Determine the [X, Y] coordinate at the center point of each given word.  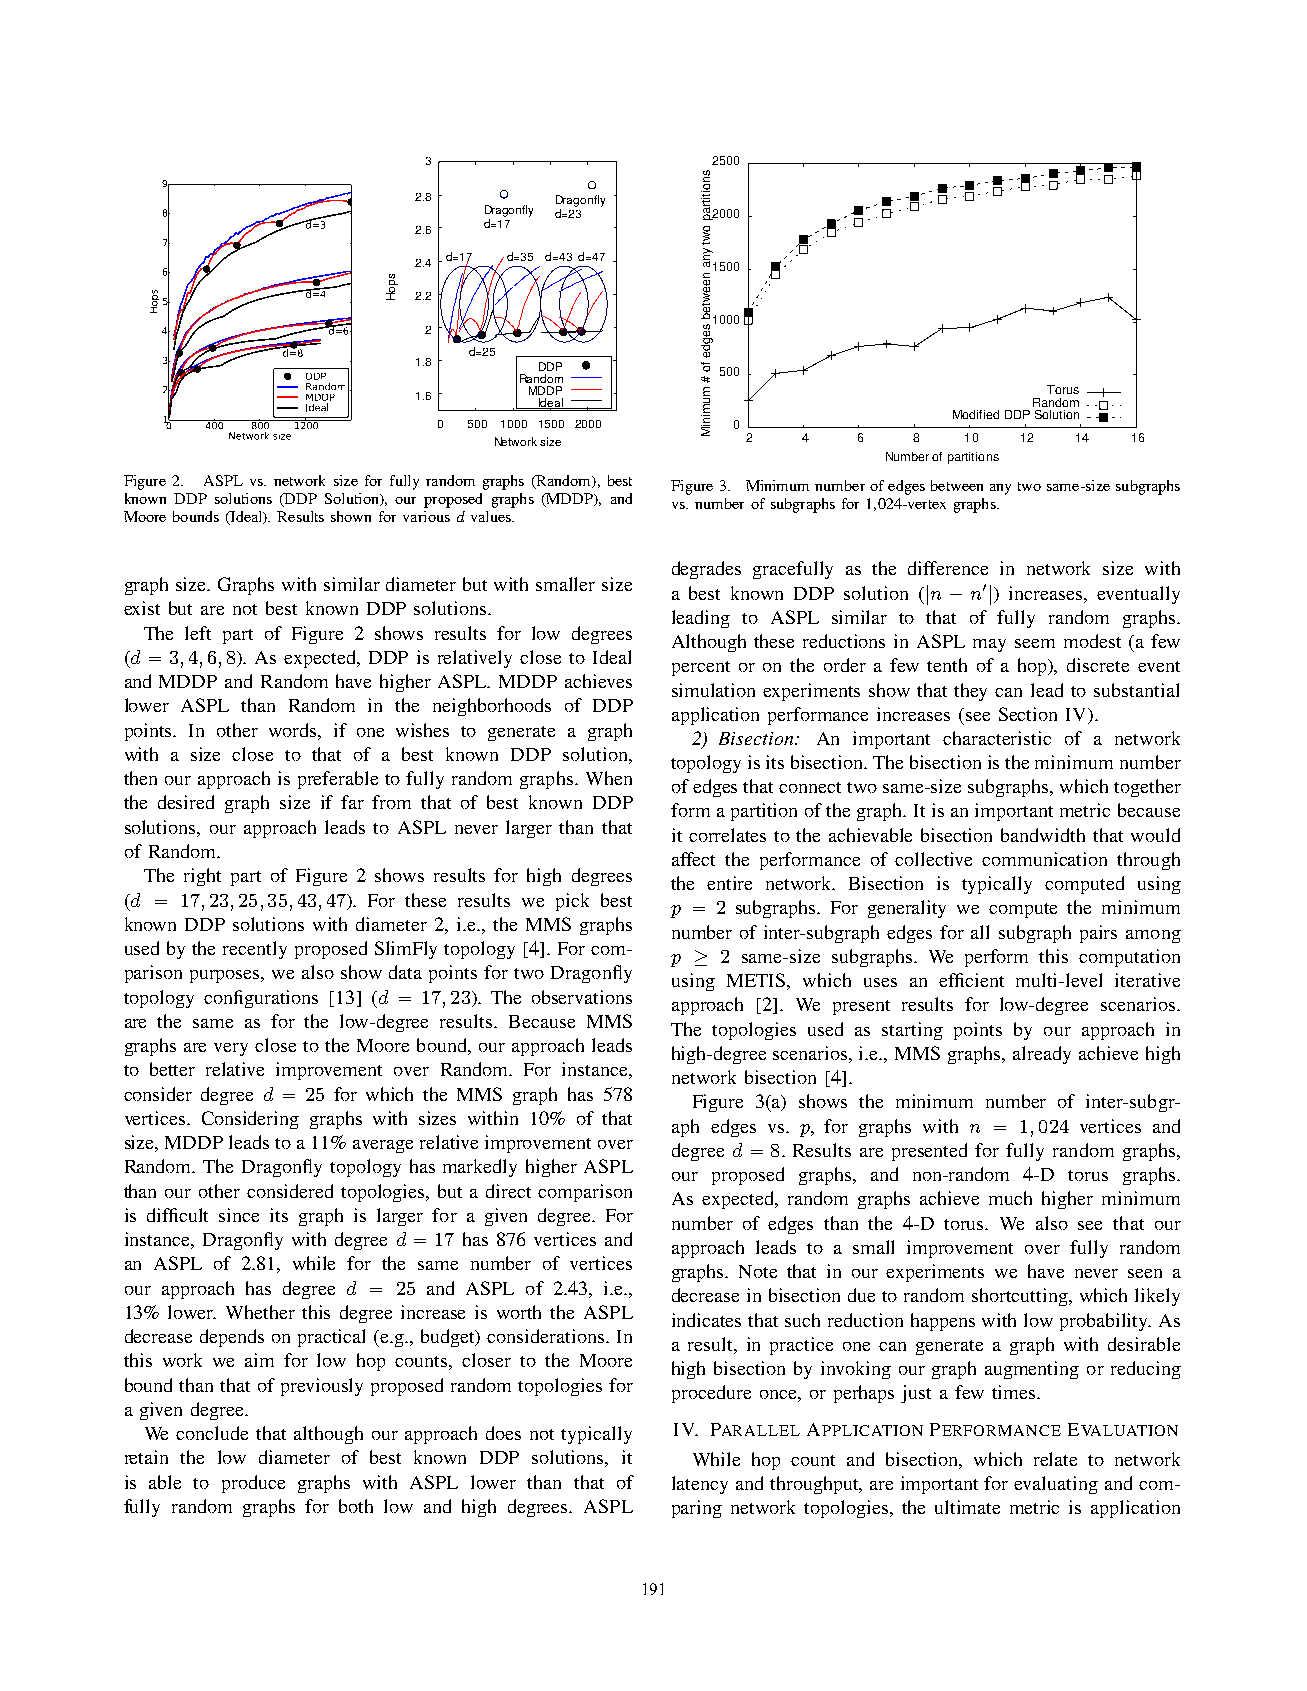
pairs [1098, 934]
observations [582, 997]
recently [255, 950]
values [492, 516]
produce [253, 1484]
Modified [976, 414]
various [426, 516]
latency [700, 1485]
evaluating [1056, 1485]
